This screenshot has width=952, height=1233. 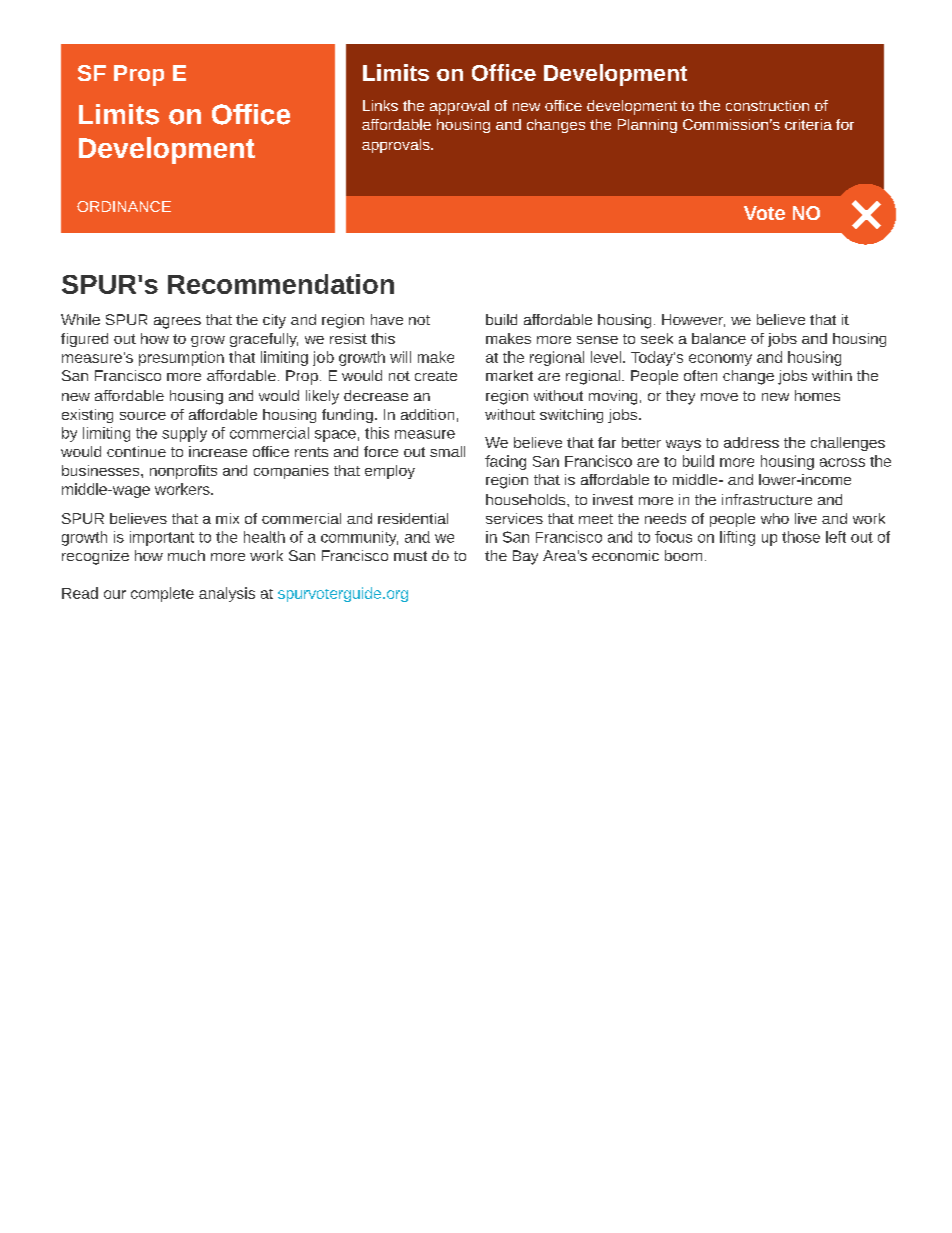 What do you see at coordinates (767, 105) in the screenshot?
I see `construction` at bounding box center [767, 105].
